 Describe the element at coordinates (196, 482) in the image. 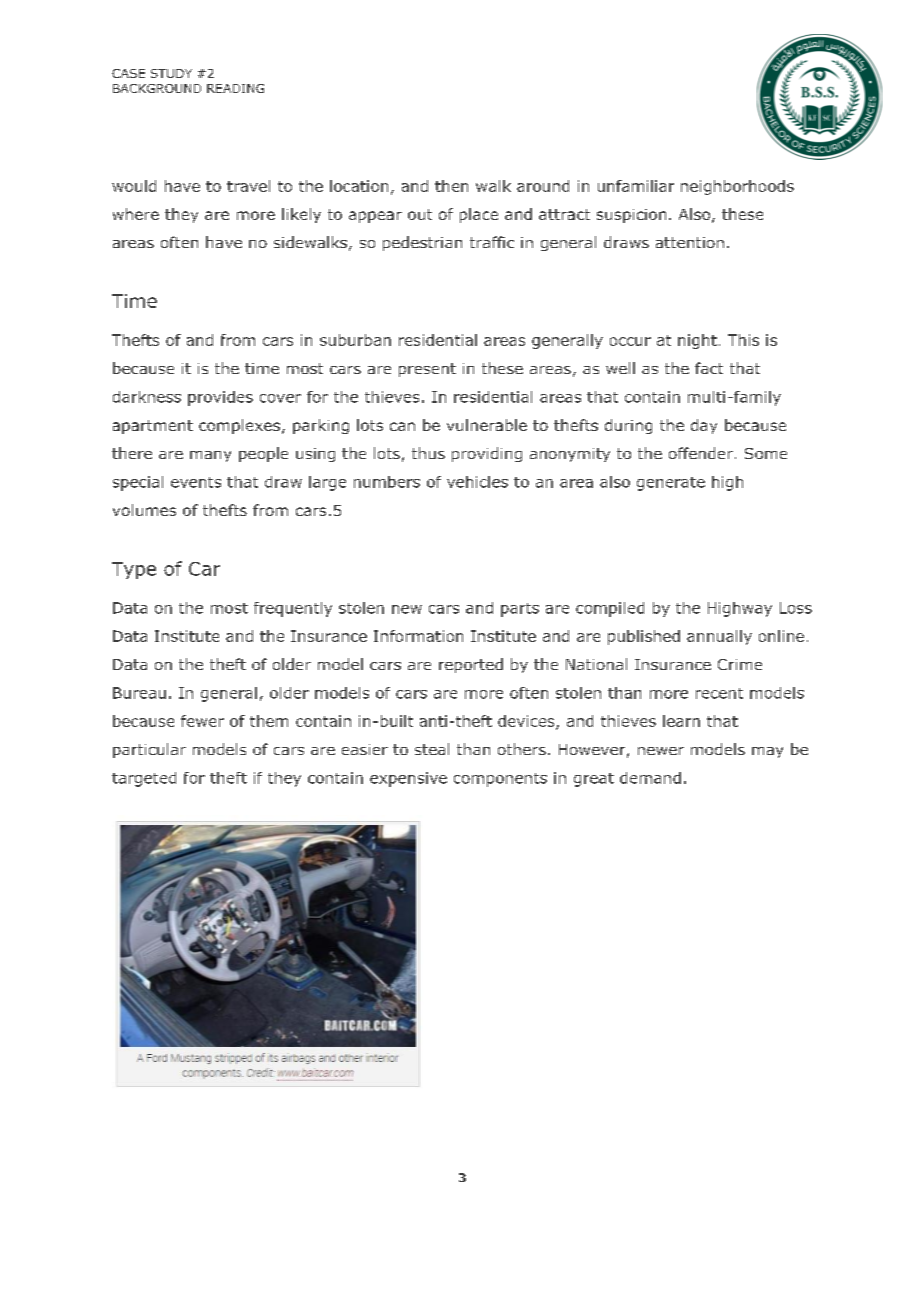

I see `events` at that location.
